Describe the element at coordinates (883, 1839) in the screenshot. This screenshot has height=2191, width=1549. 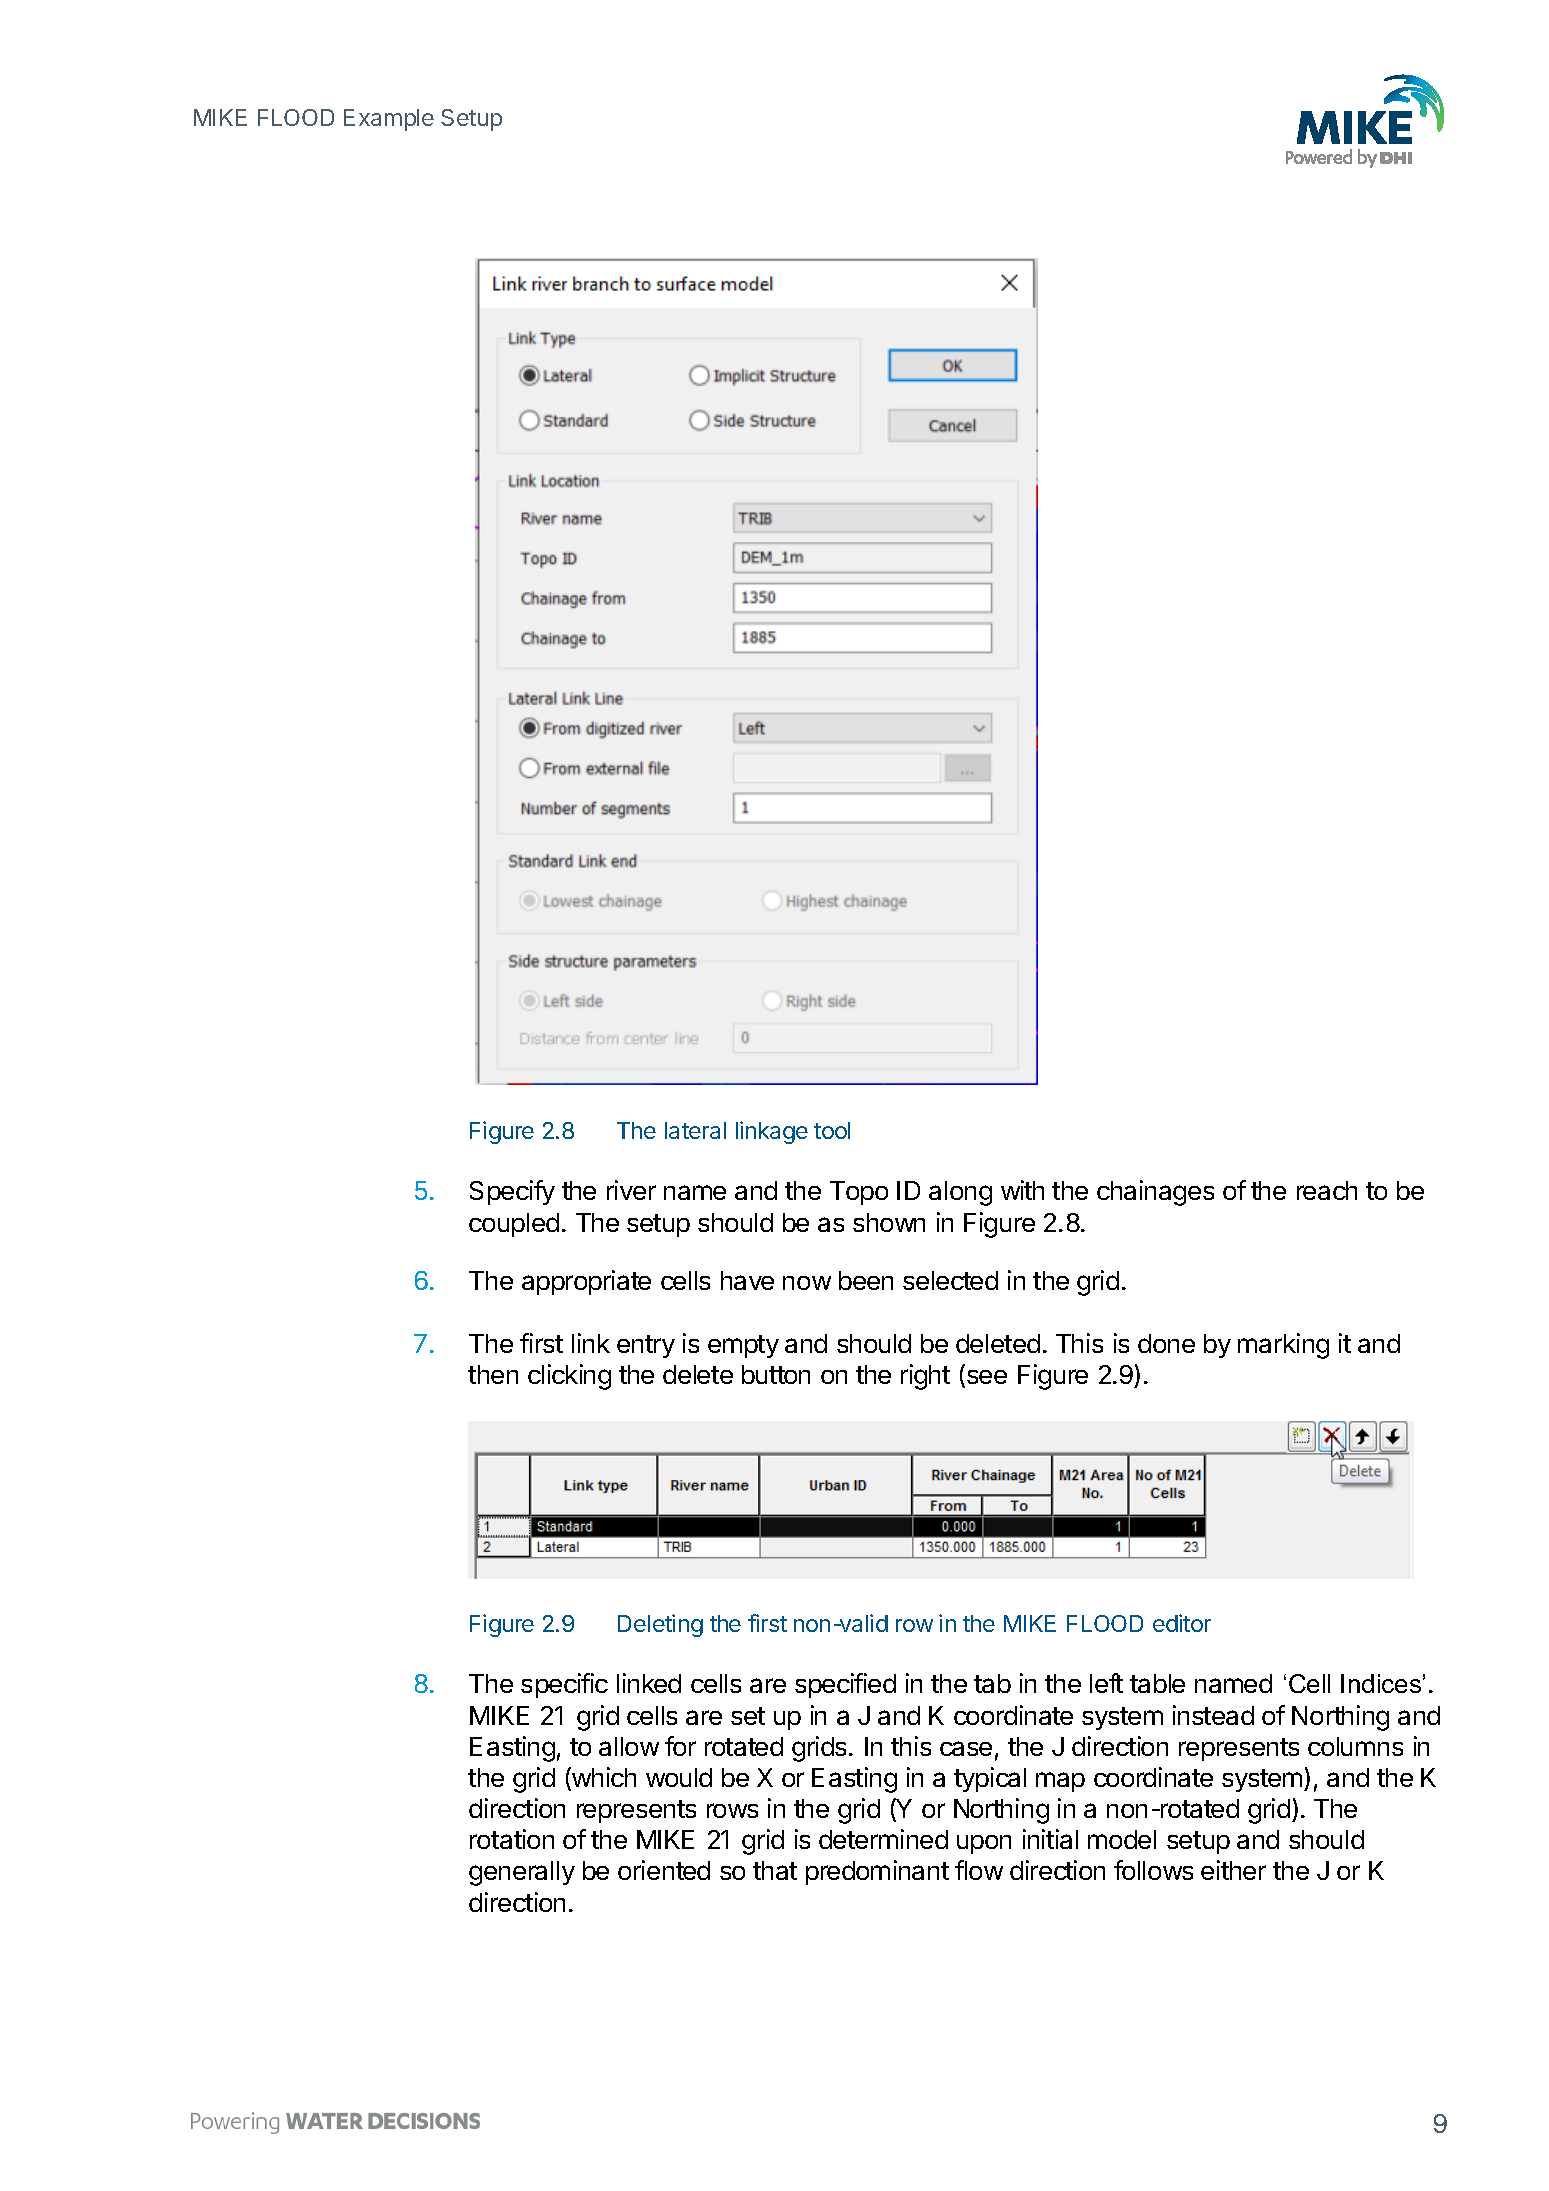
I see `determined` at that location.
